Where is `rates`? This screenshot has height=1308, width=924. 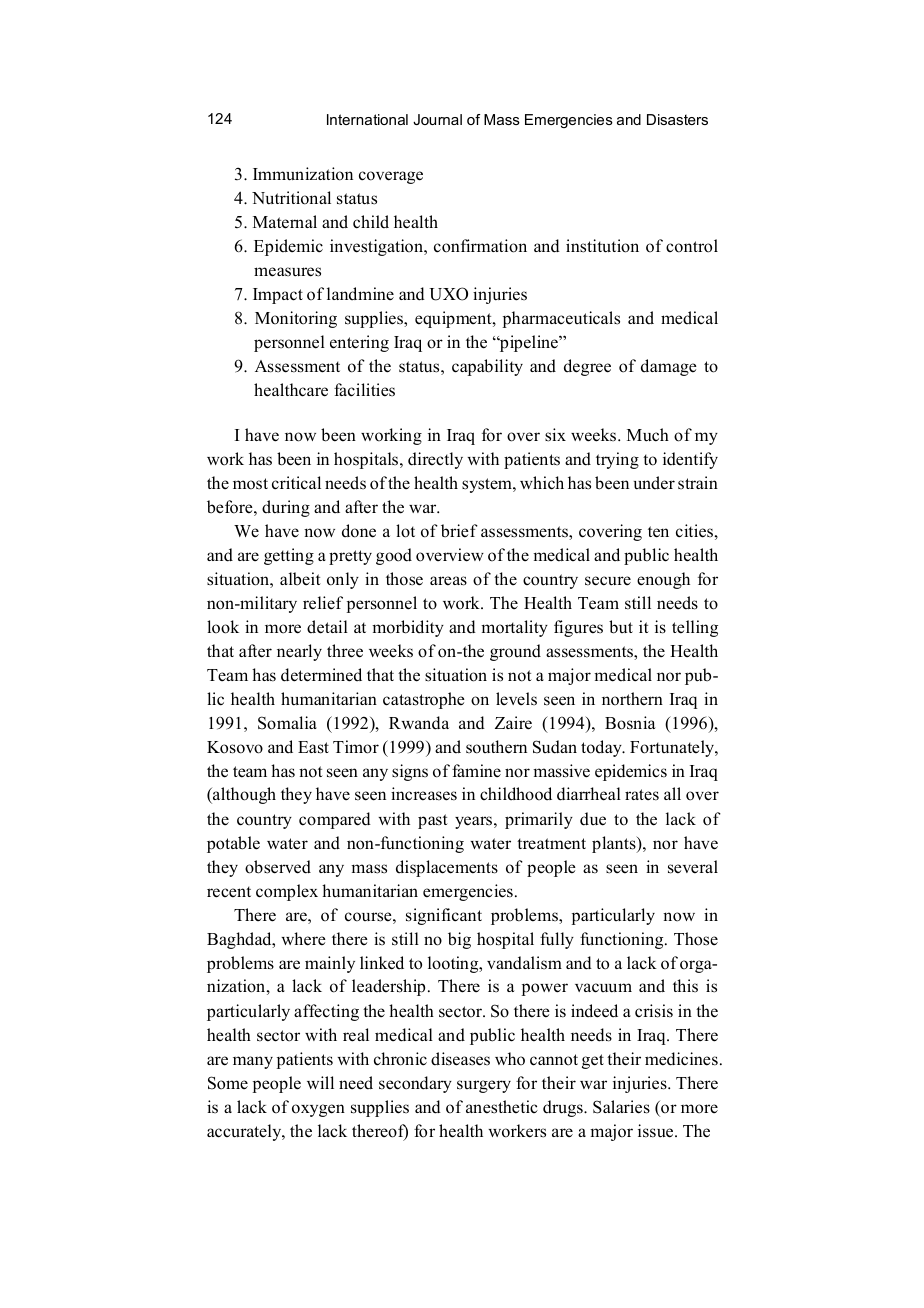
rates is located at coordinates (642, 795).
